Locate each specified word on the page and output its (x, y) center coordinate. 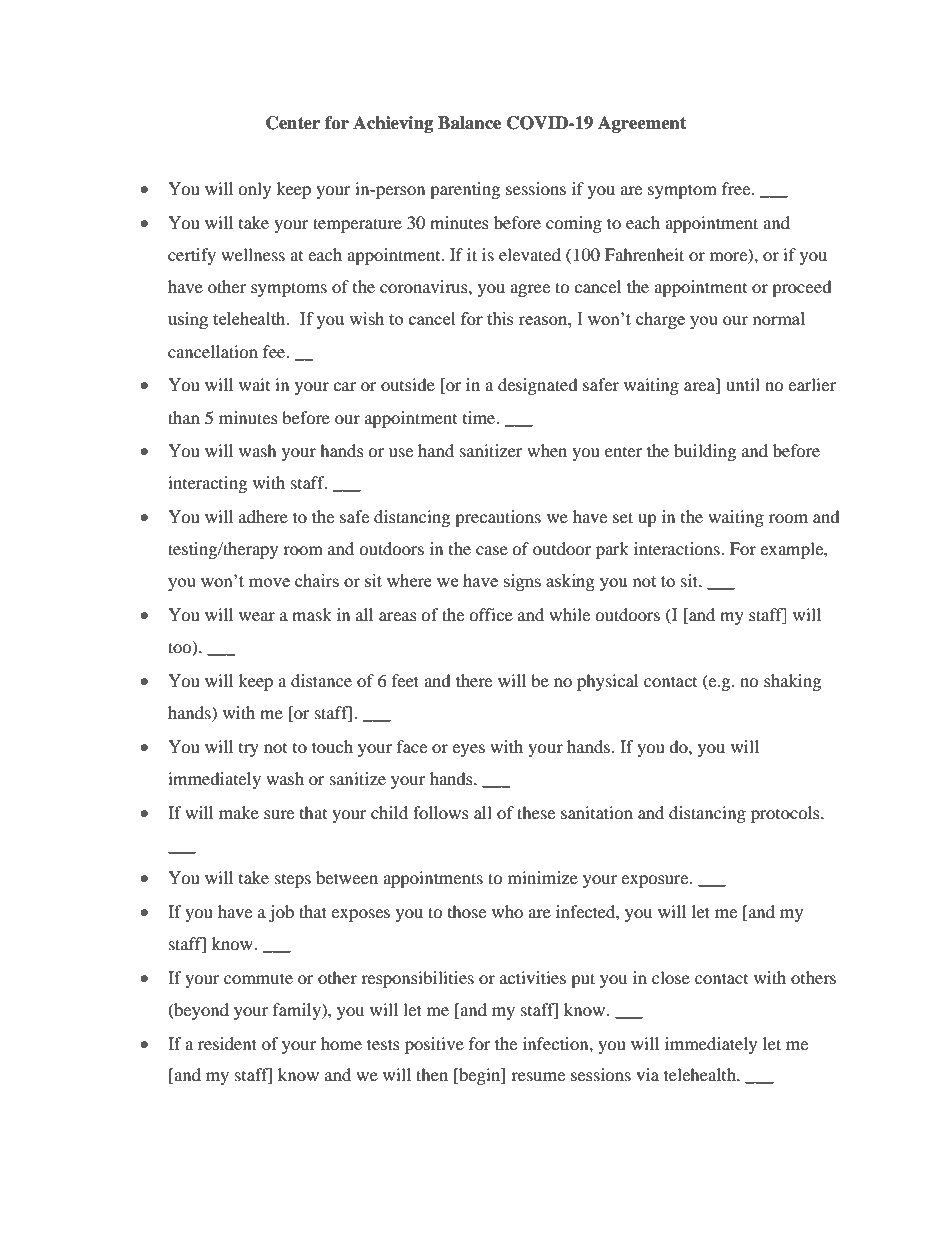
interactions (678, 548)
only (254, 190)
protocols (786, 814)
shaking (792, 682)
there (474, 680)
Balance (469, 123)
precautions (498, 518)
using (188, 320)
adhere (263, 516)
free (737, 188)
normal (778, 318)
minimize (543, 877)
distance (321, 680)
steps (293, 881)
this (500, 318)
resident (227, 1043)
